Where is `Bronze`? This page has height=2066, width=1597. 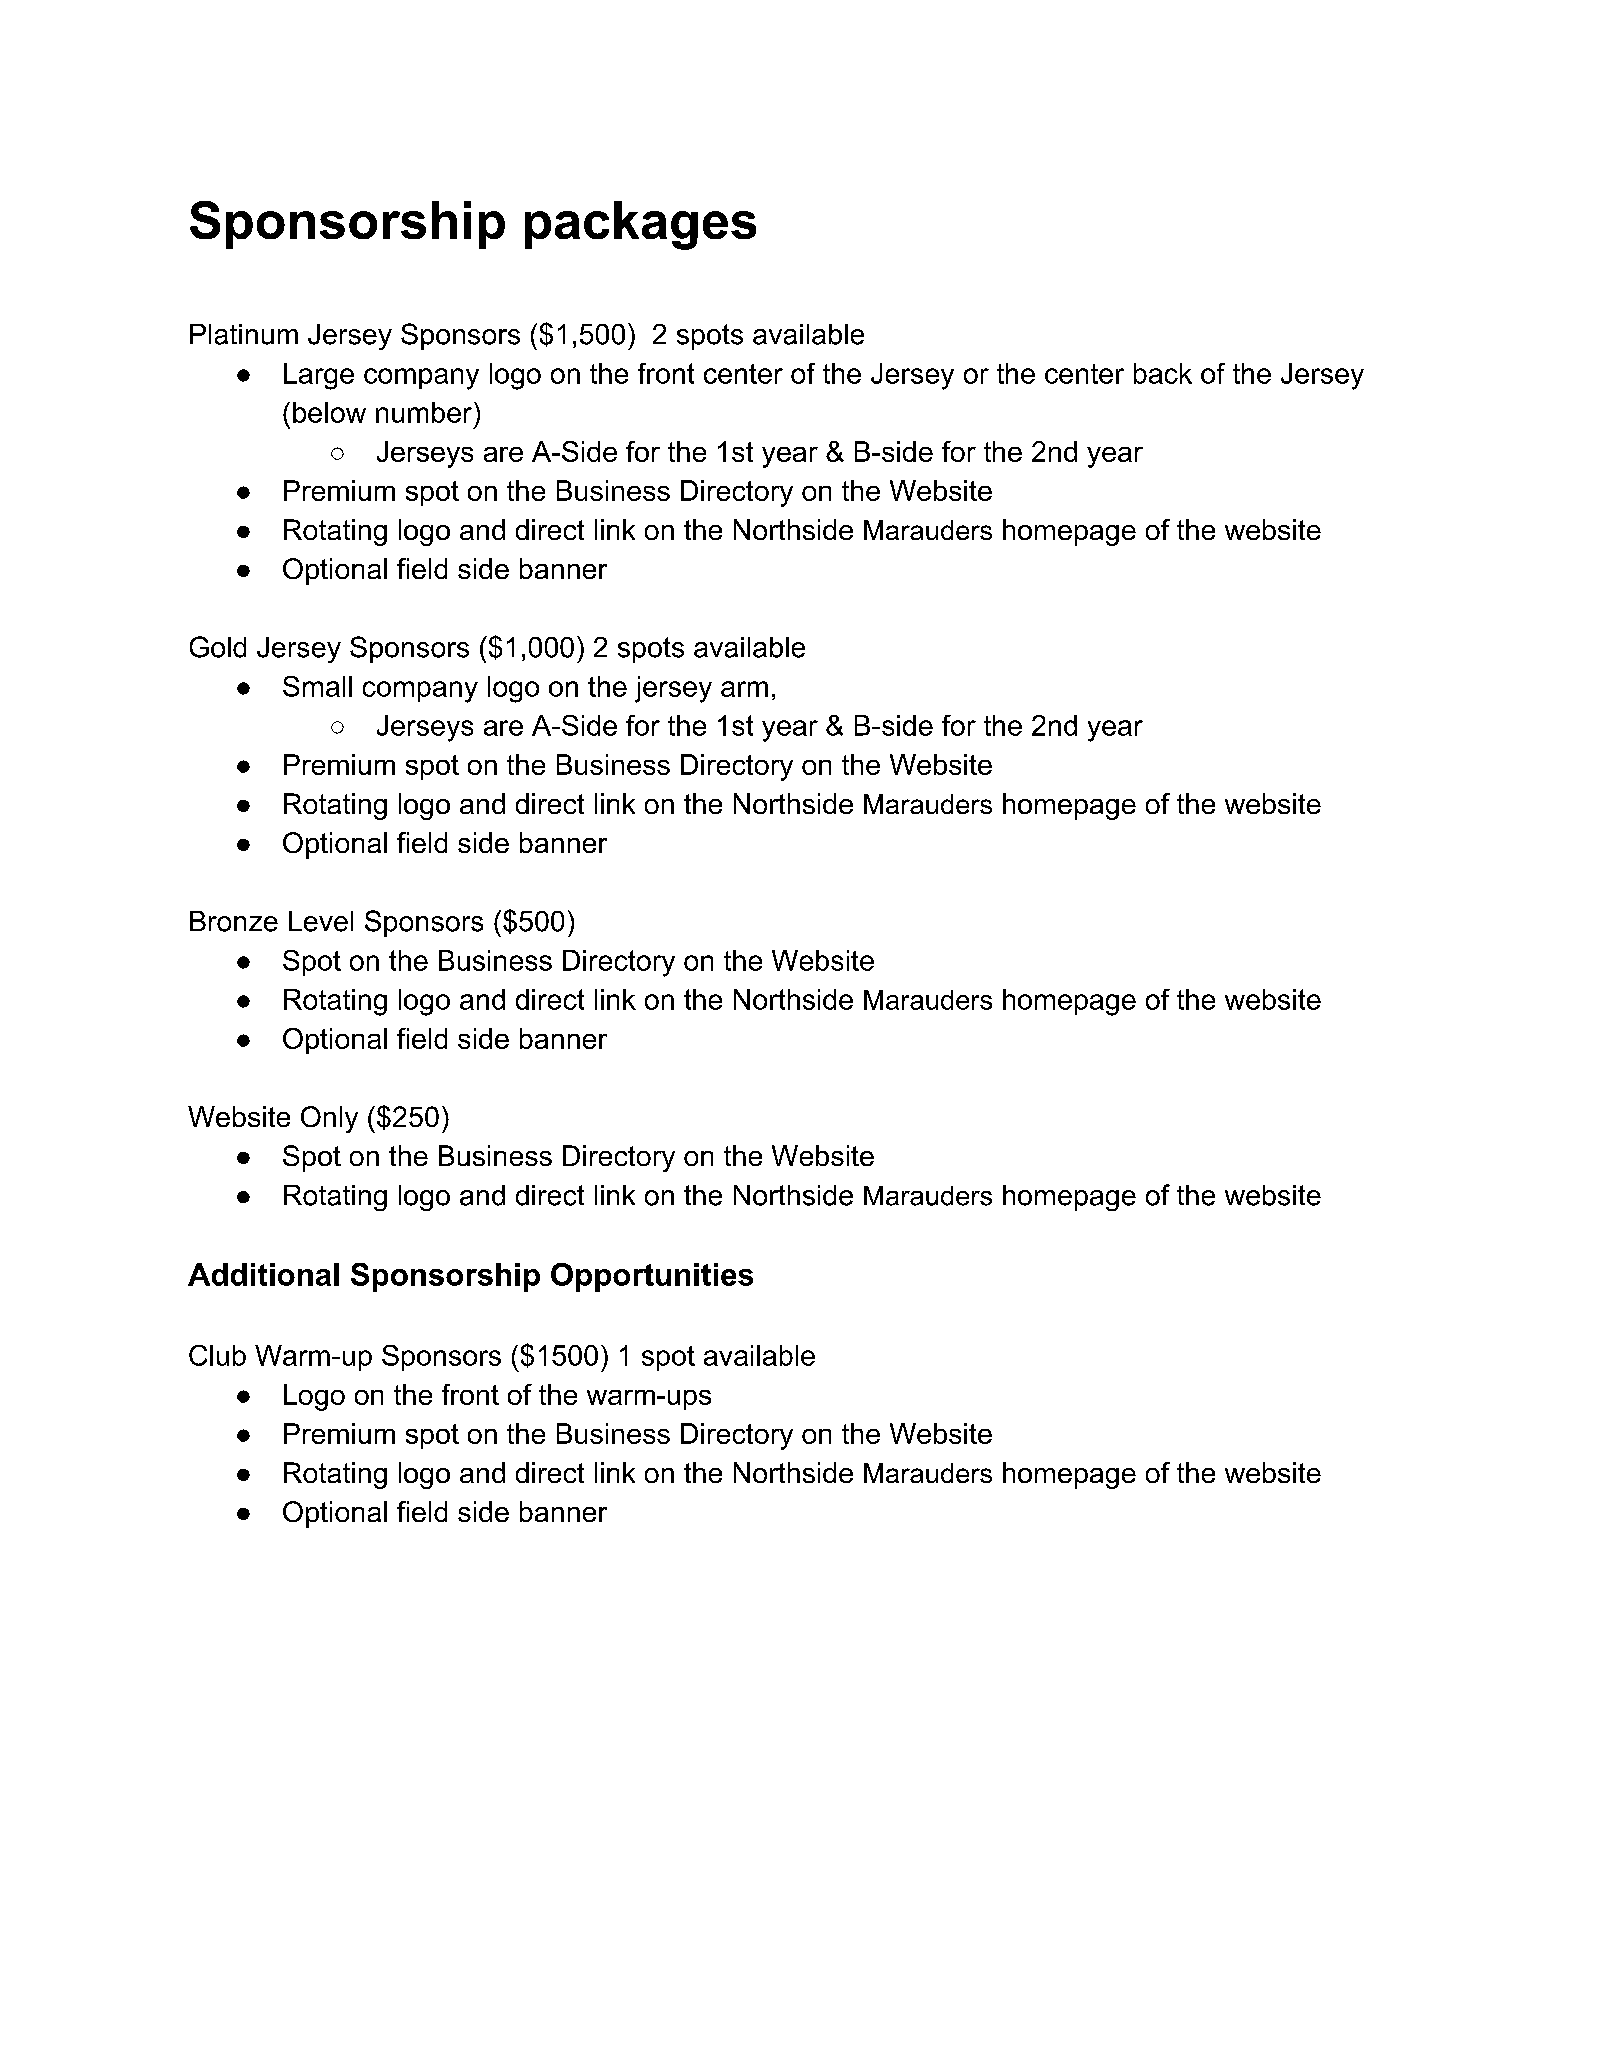 Bronze is located at coordinates (234, 921).
